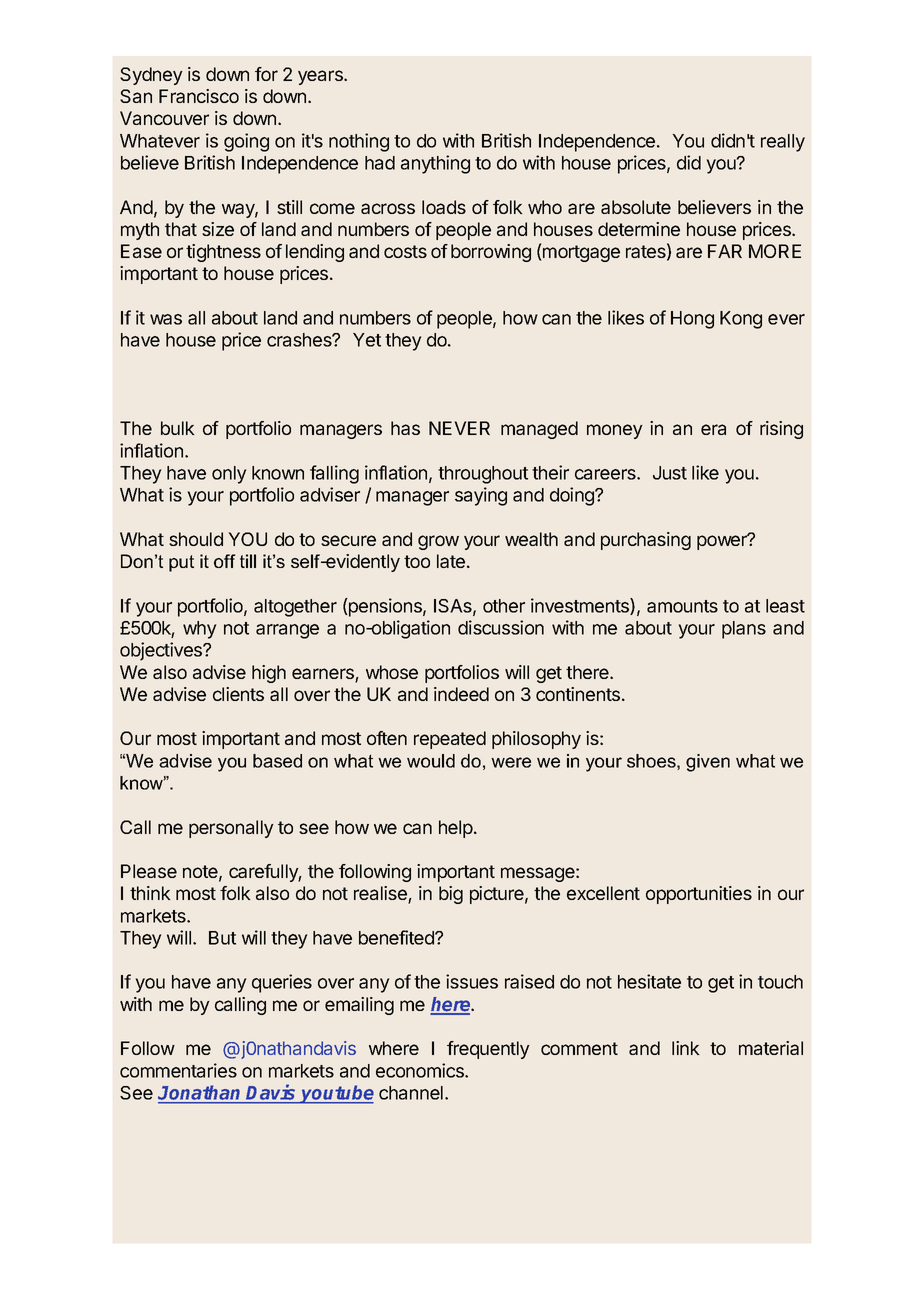 The width and height of the screenshot is (924, 1308). I want to click on borrowing, so click(491, 253).
